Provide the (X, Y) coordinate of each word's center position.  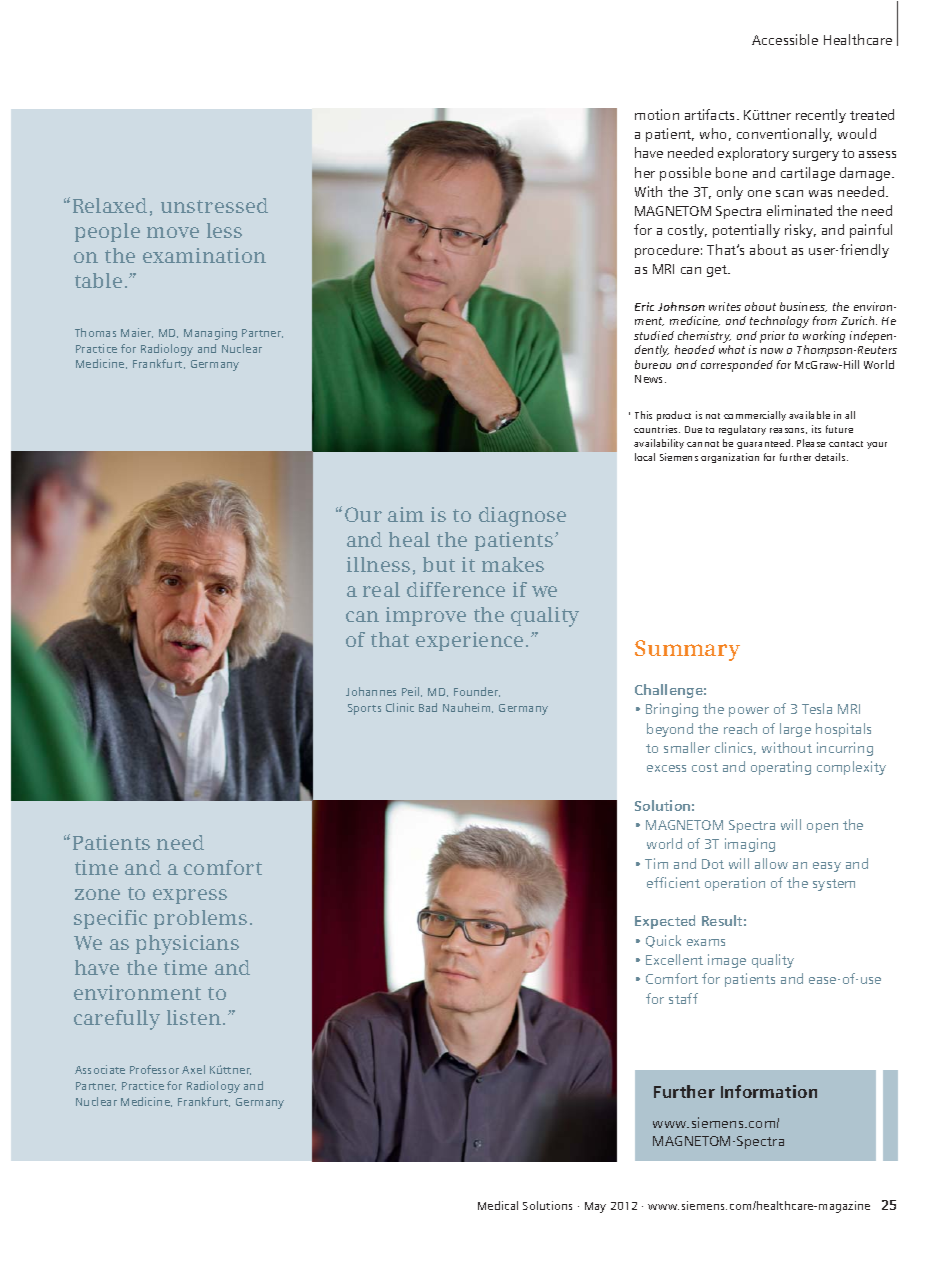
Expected (665, 922)
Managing (210, 334)
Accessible (785, 39)
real (381, 589)
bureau (653, 364)
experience (469, 641)
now (772, 351)
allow (771, 863)
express (190, 896)
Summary (687, 650)
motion (657, 114)
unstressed (214, 205)
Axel (193, 1069)
